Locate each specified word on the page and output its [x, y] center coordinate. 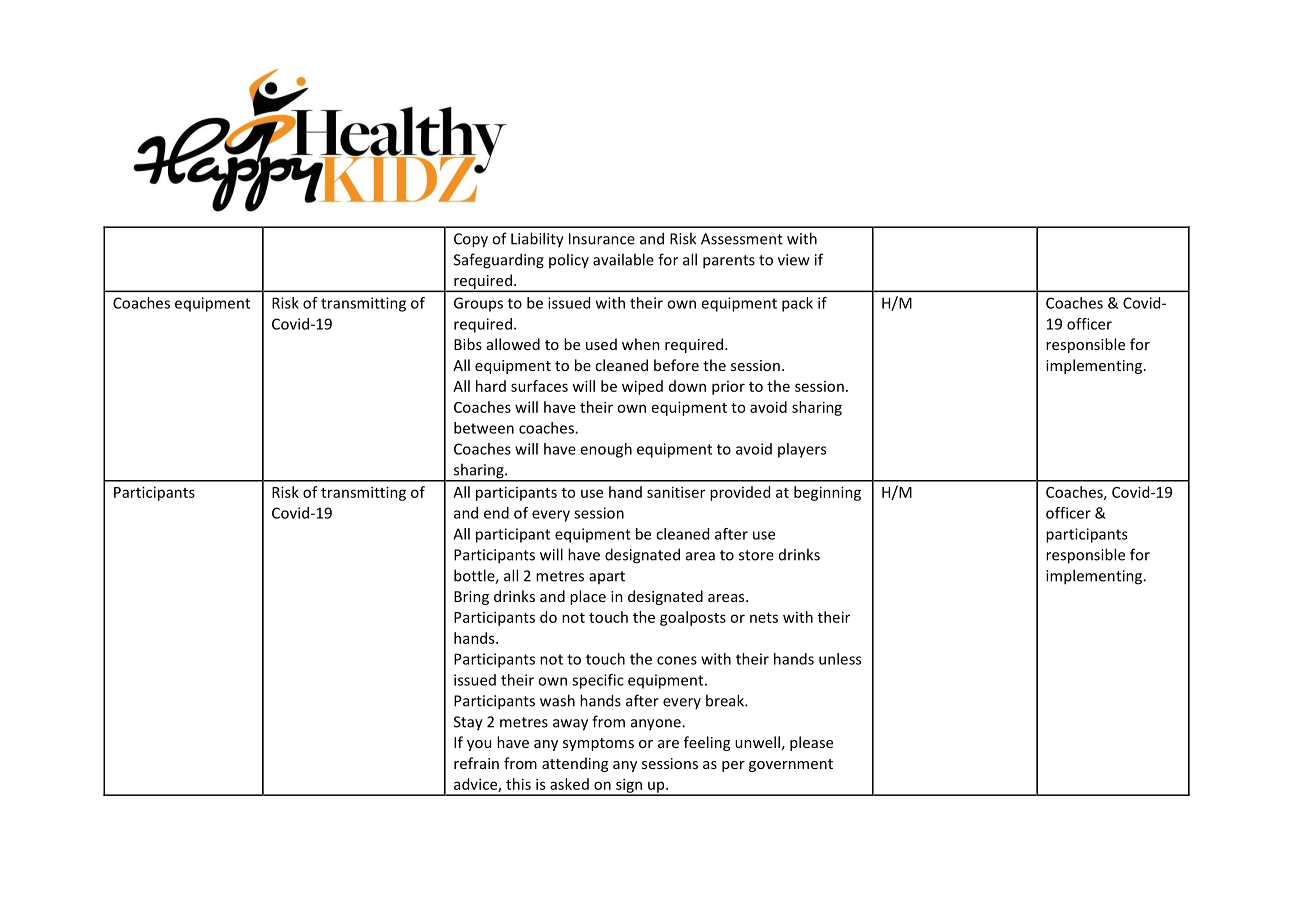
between [484, 428]
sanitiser [676, 492]
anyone [657, 725]
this [518, 784]
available [623, 259]
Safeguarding [499, 261]
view [794, 260]
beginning [827, 493]
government [791, 765]
